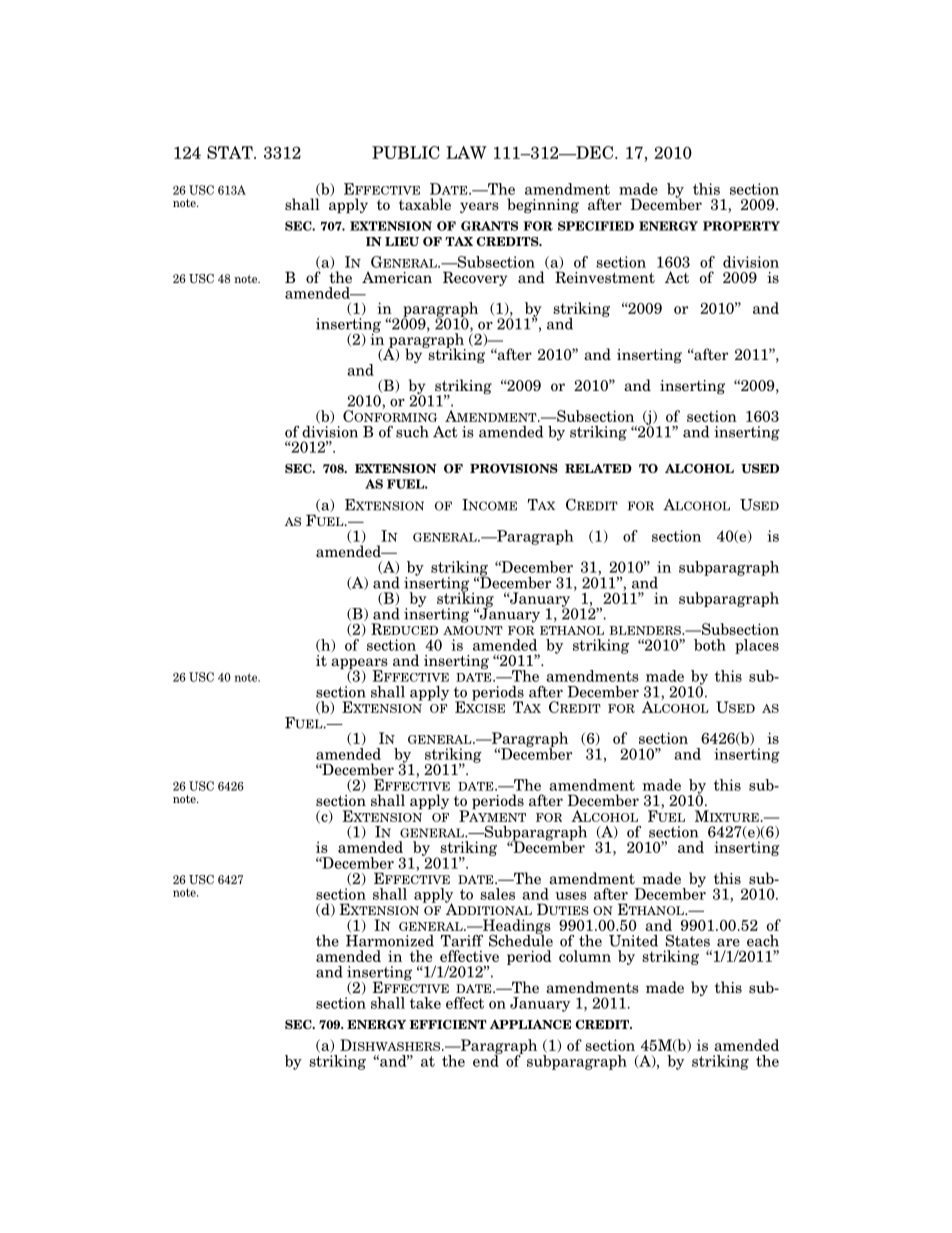  What do you see at coordinates (710, 645) in the screenshot?
I see `both` at bounding box center [710, 645].
